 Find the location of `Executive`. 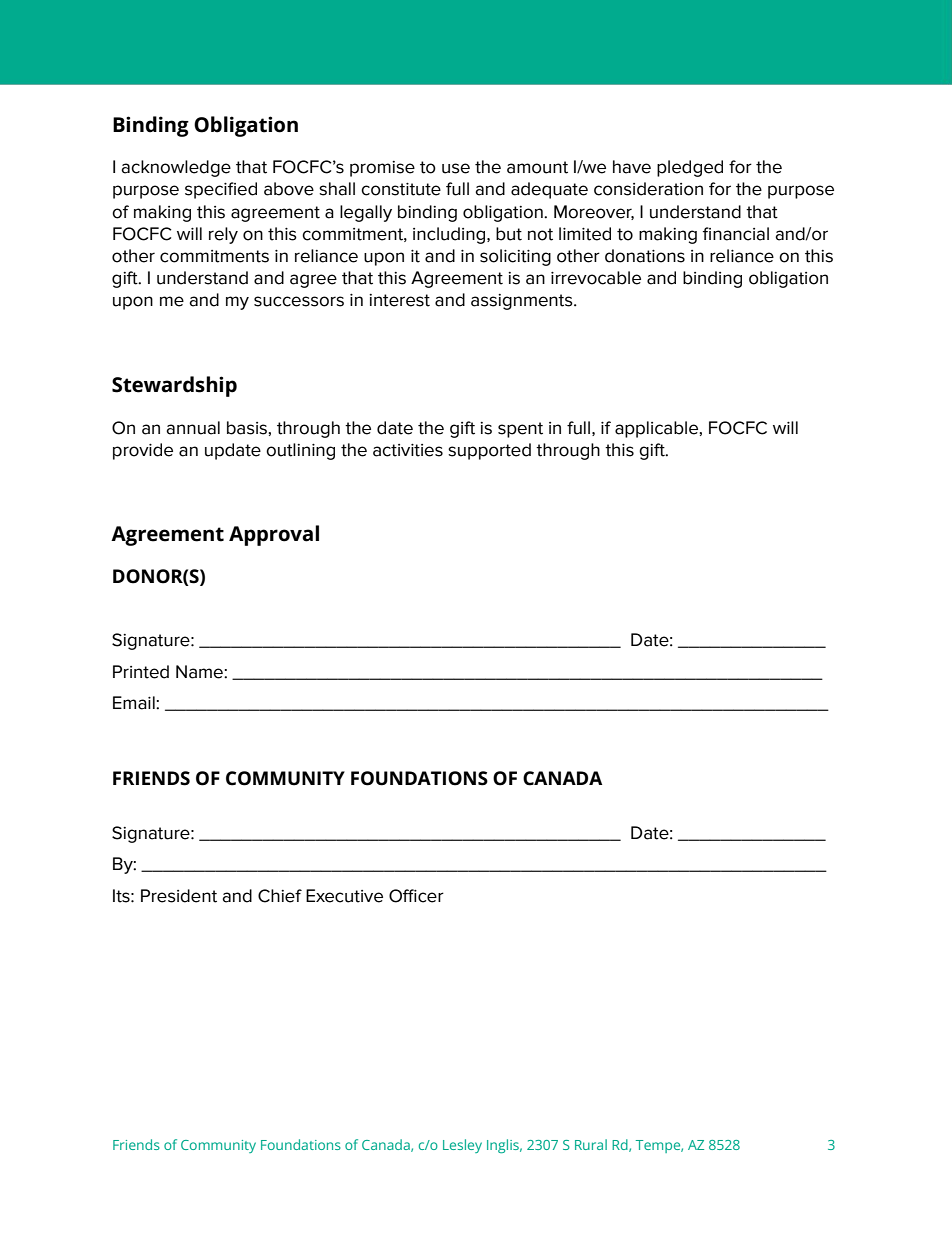

Executive is located at coordinates (344, 896).
